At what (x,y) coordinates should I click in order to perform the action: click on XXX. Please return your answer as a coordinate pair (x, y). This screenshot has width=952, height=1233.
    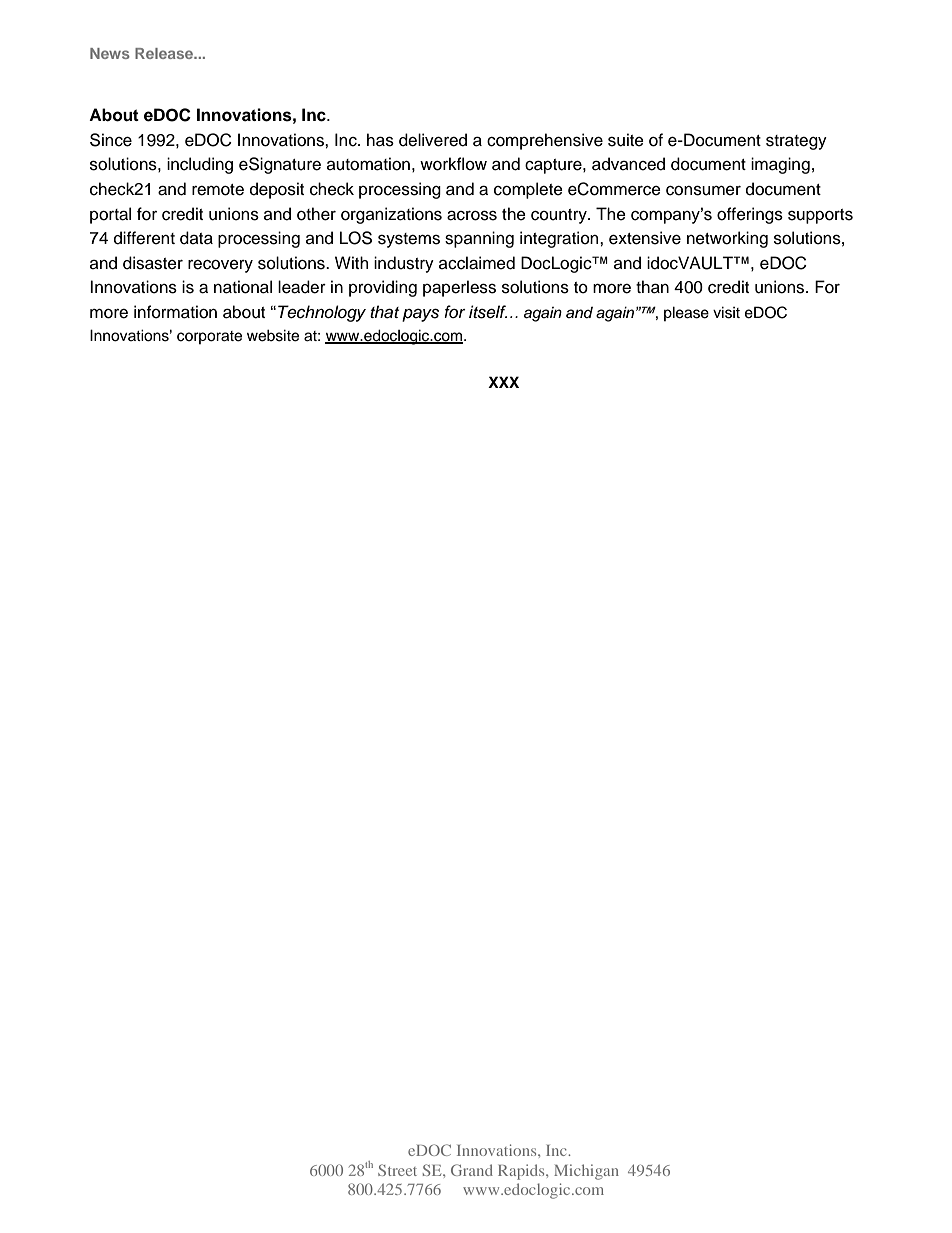
    Looking at the image, I should click on (503, 382).
